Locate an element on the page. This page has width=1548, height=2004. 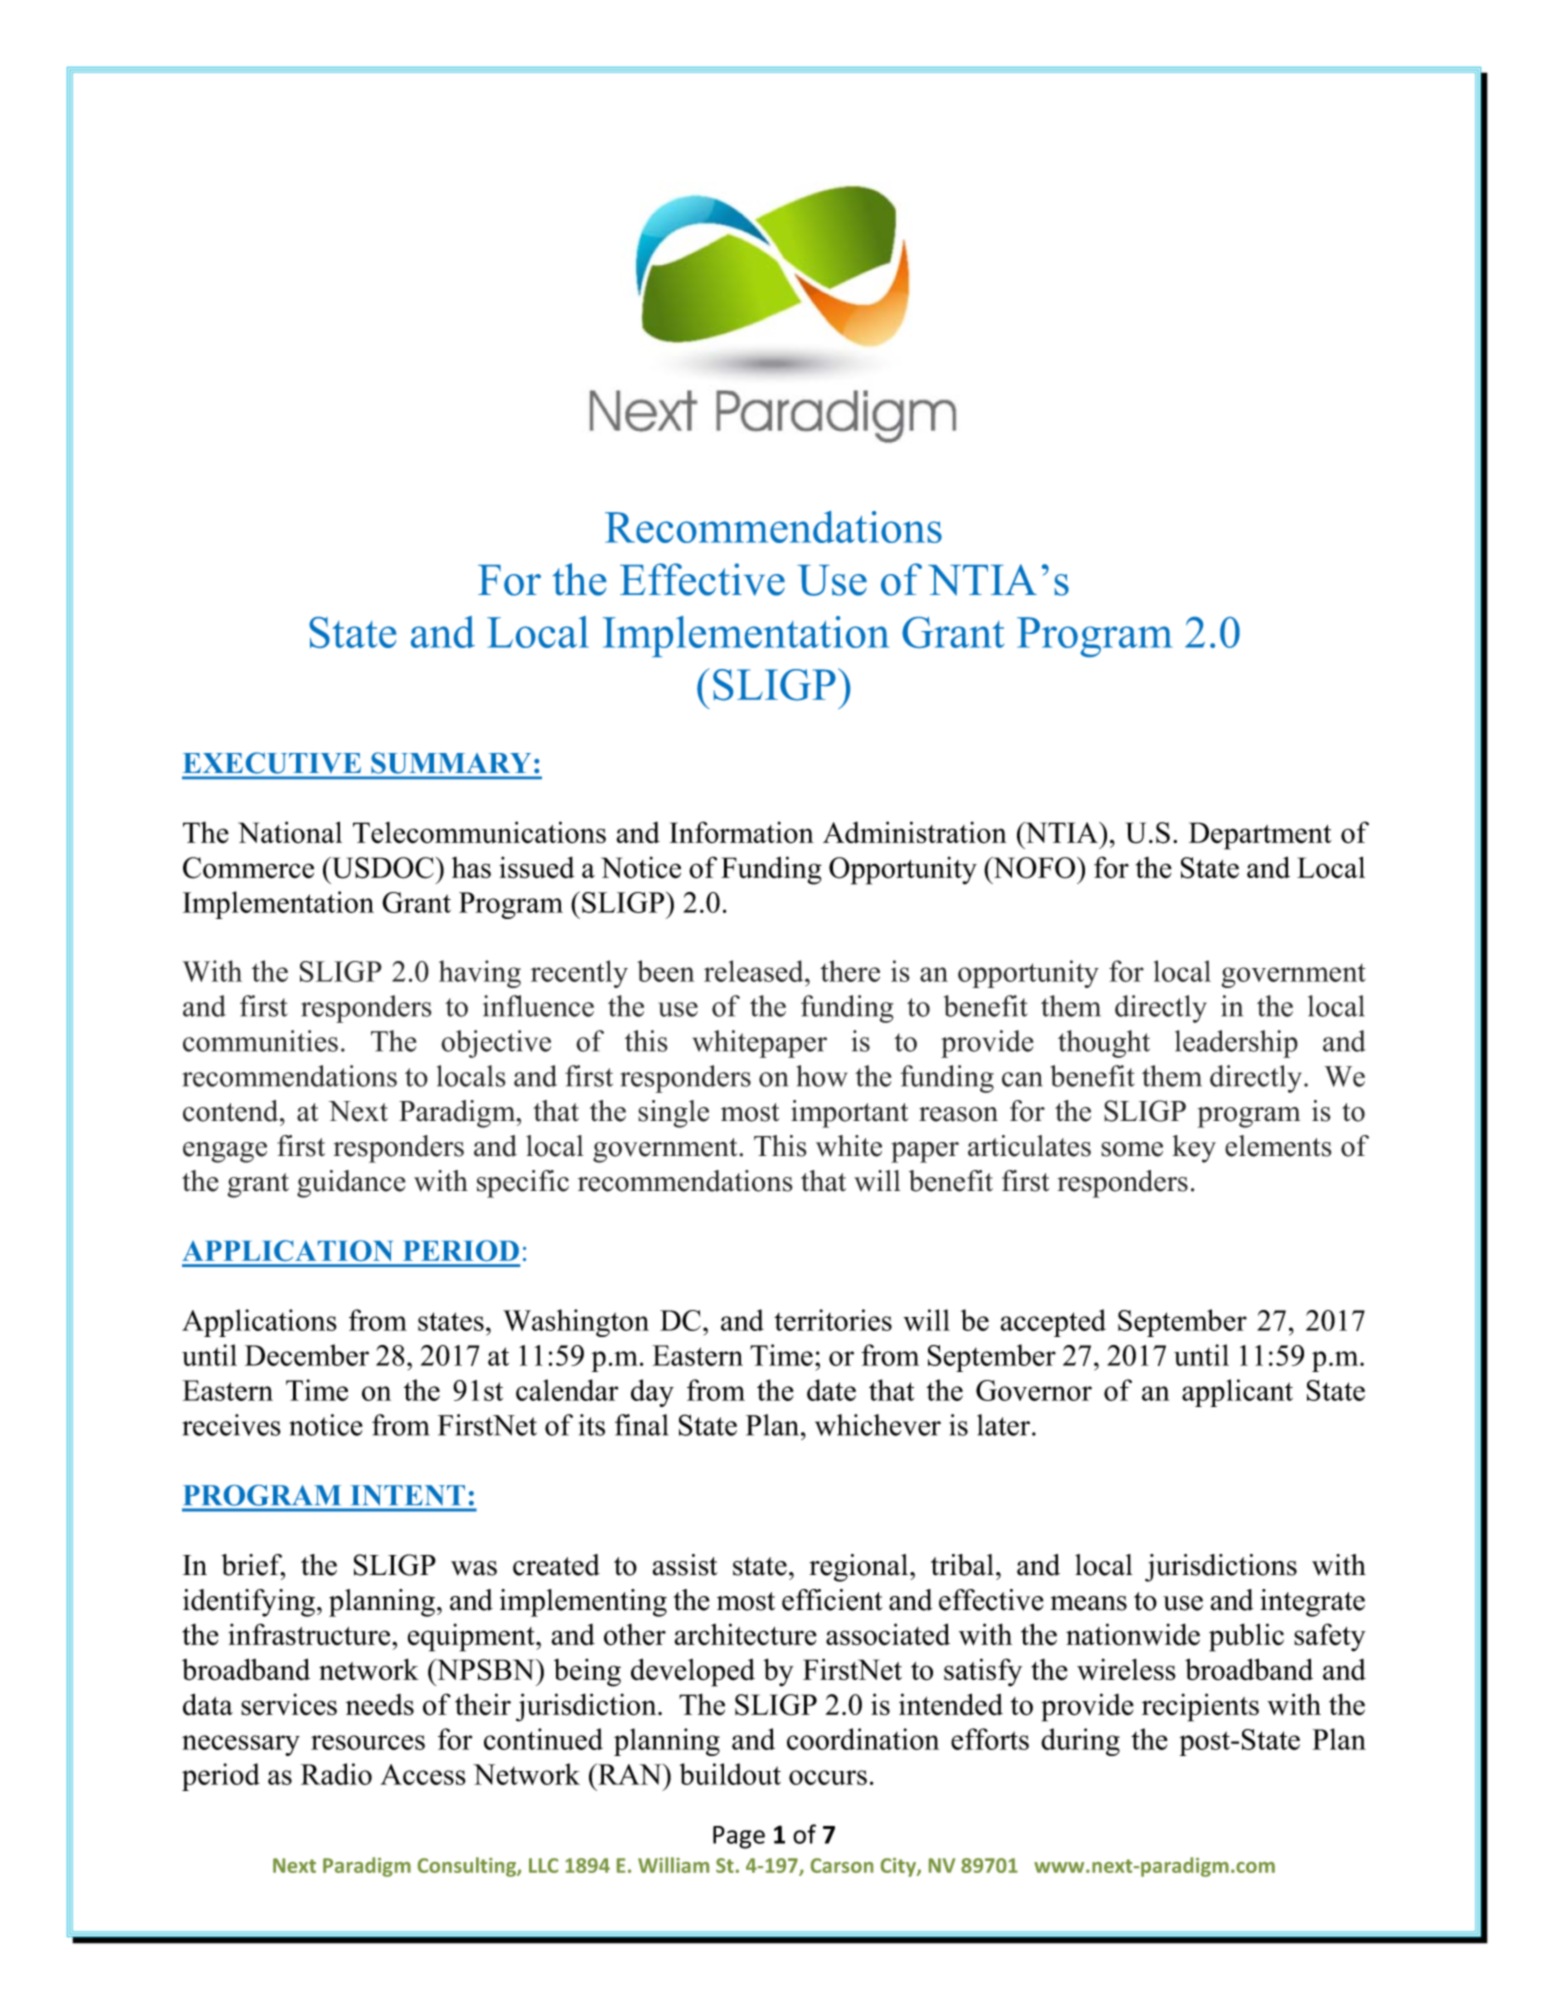
accepted is located at coordinates (1053, 1323).
